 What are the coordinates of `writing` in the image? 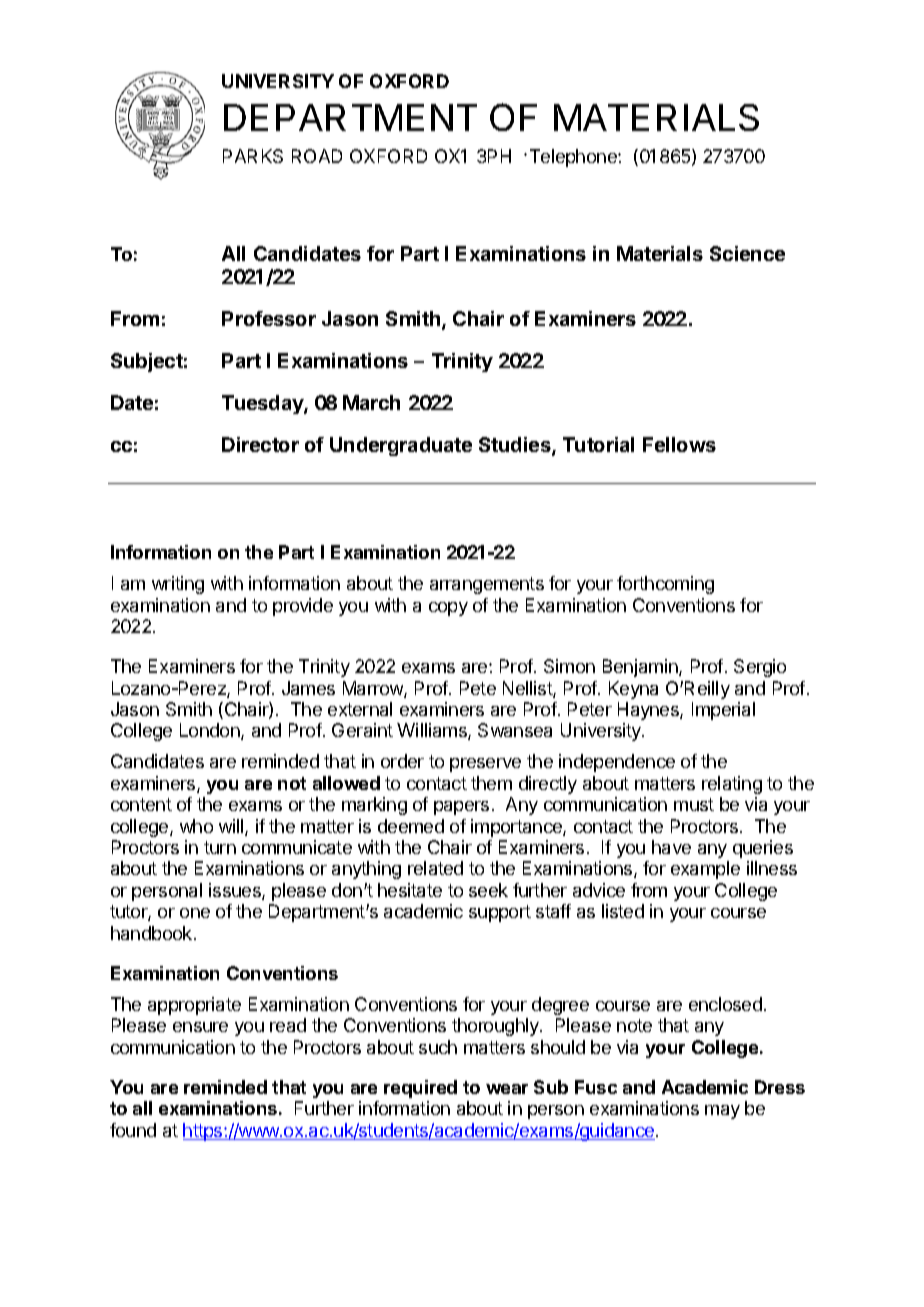 It's located at (178, 585).
